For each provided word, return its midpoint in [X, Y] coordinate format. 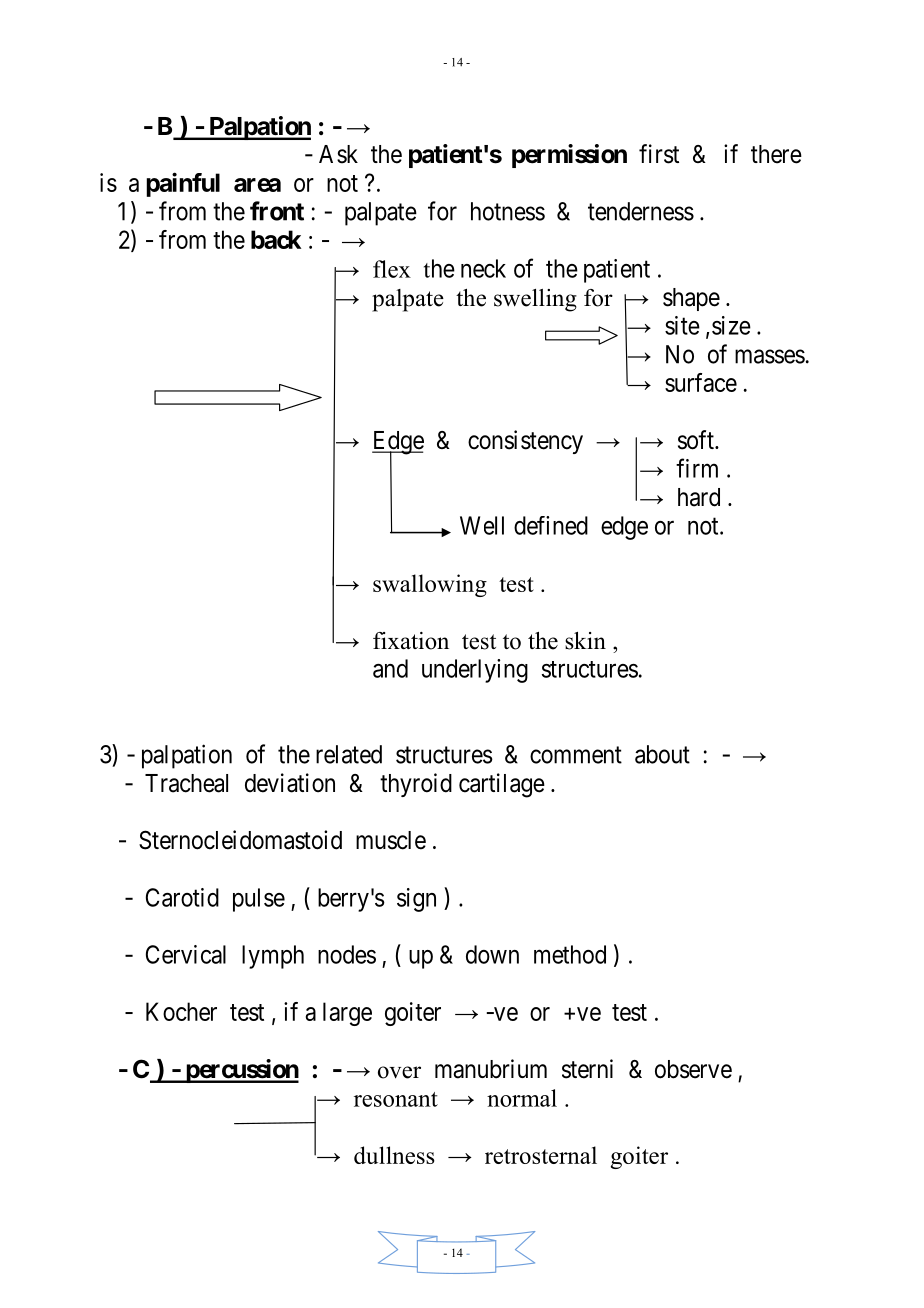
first [659, 154]
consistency [525, 442]
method [570, 954]
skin [585, 641]
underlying [475, 671]
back [276, 239]
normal [522, 1098]
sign [416, 900]
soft [697, 440]
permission [569, 156]
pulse [259, 900]
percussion [241, 1071]
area [257, 185]
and [390, 668]
